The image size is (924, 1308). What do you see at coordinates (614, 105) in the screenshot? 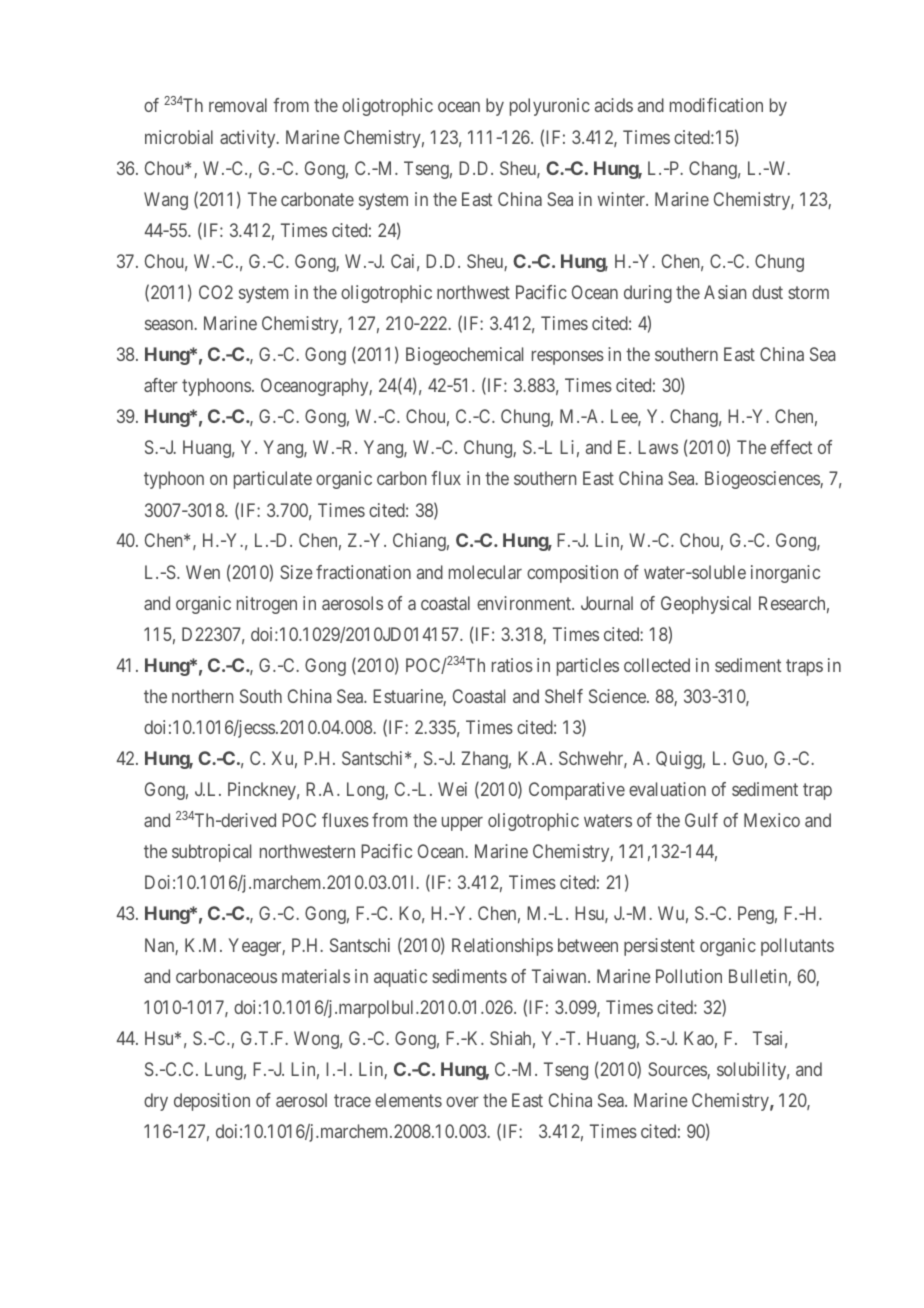
I see `acids` at bounding box center [614, 105].
